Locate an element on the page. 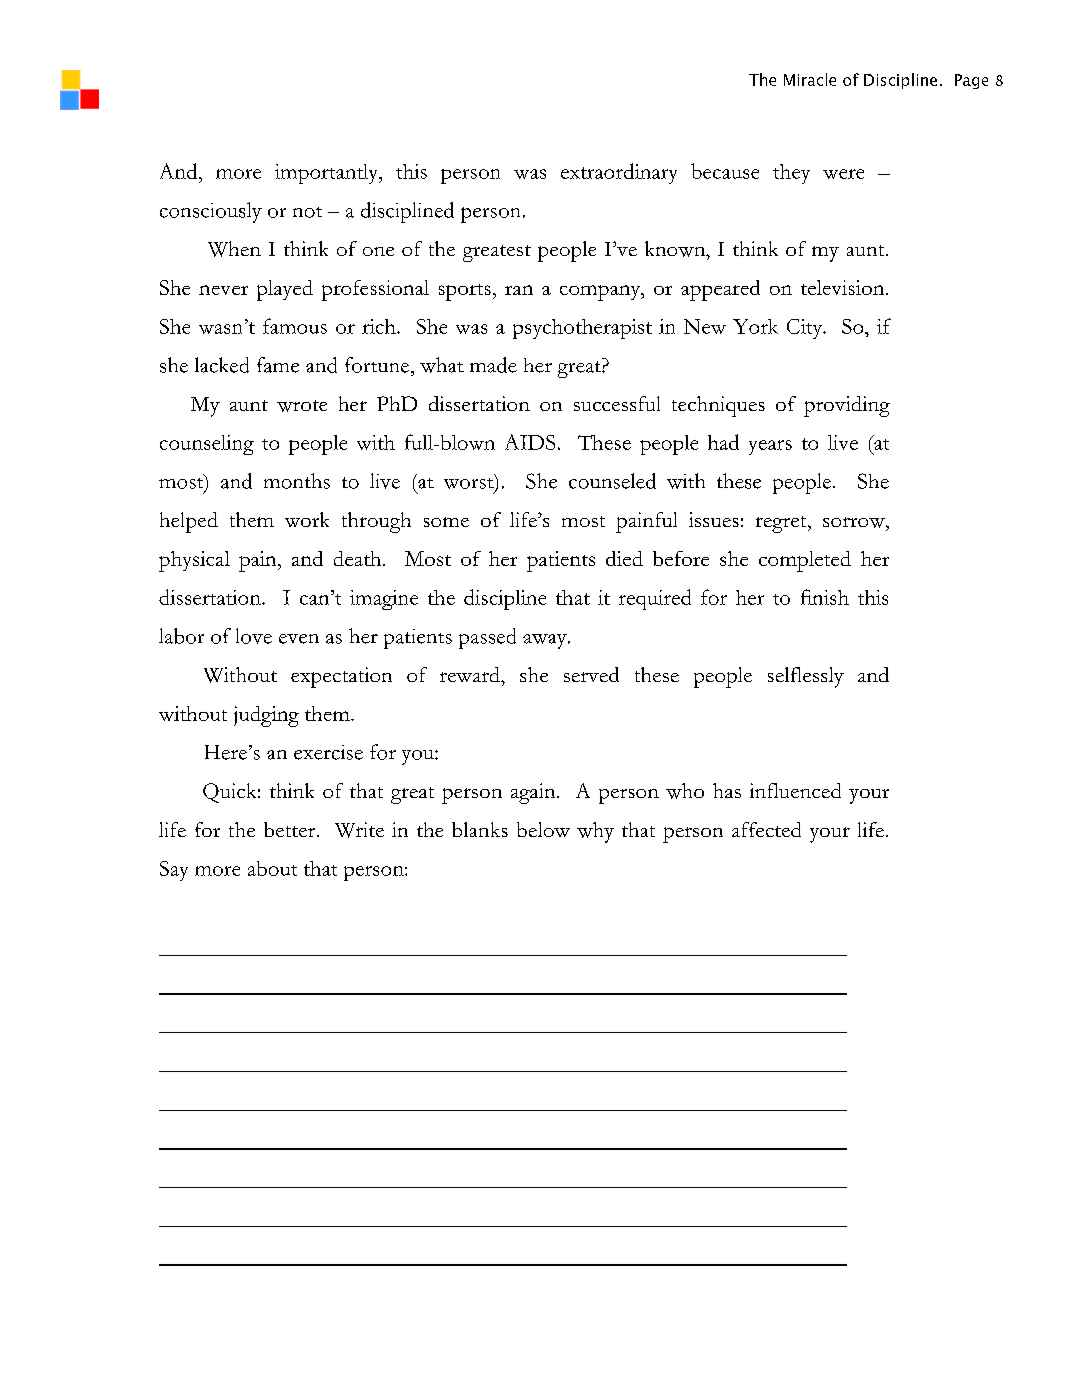  importantly is located at coordinates (328, 174).
